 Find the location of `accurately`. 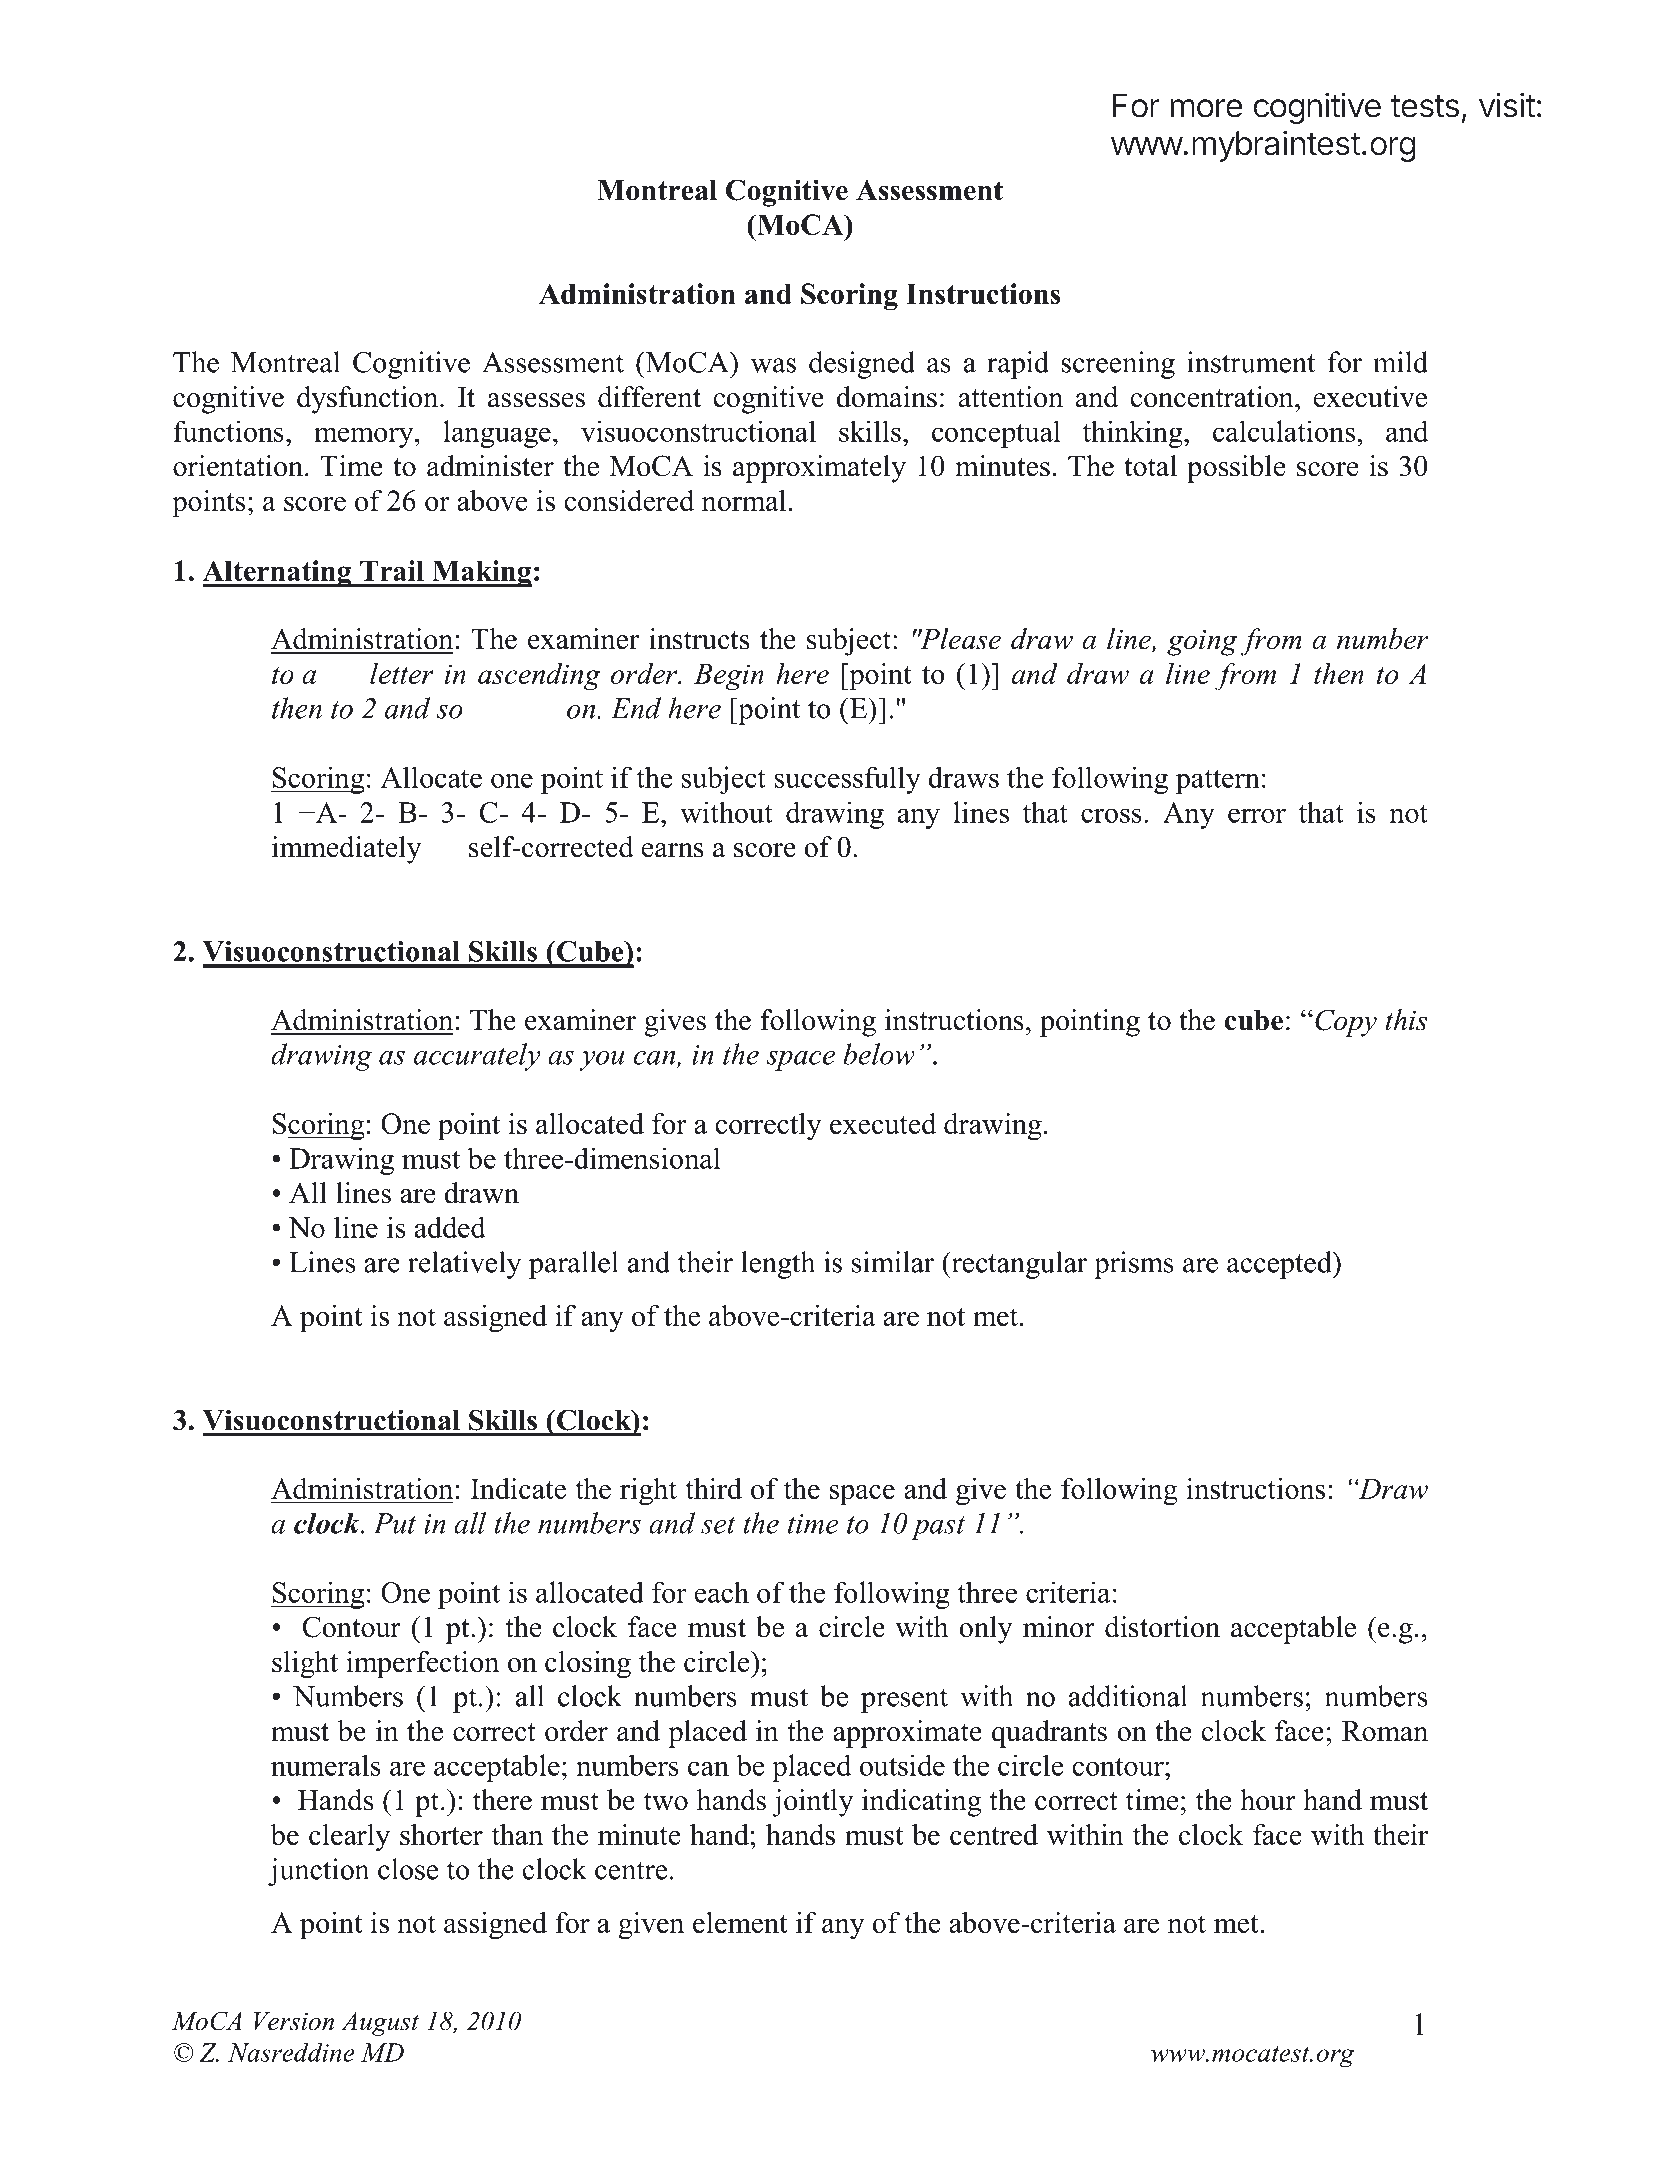

accurately is located at coordinates (477, 1057).
